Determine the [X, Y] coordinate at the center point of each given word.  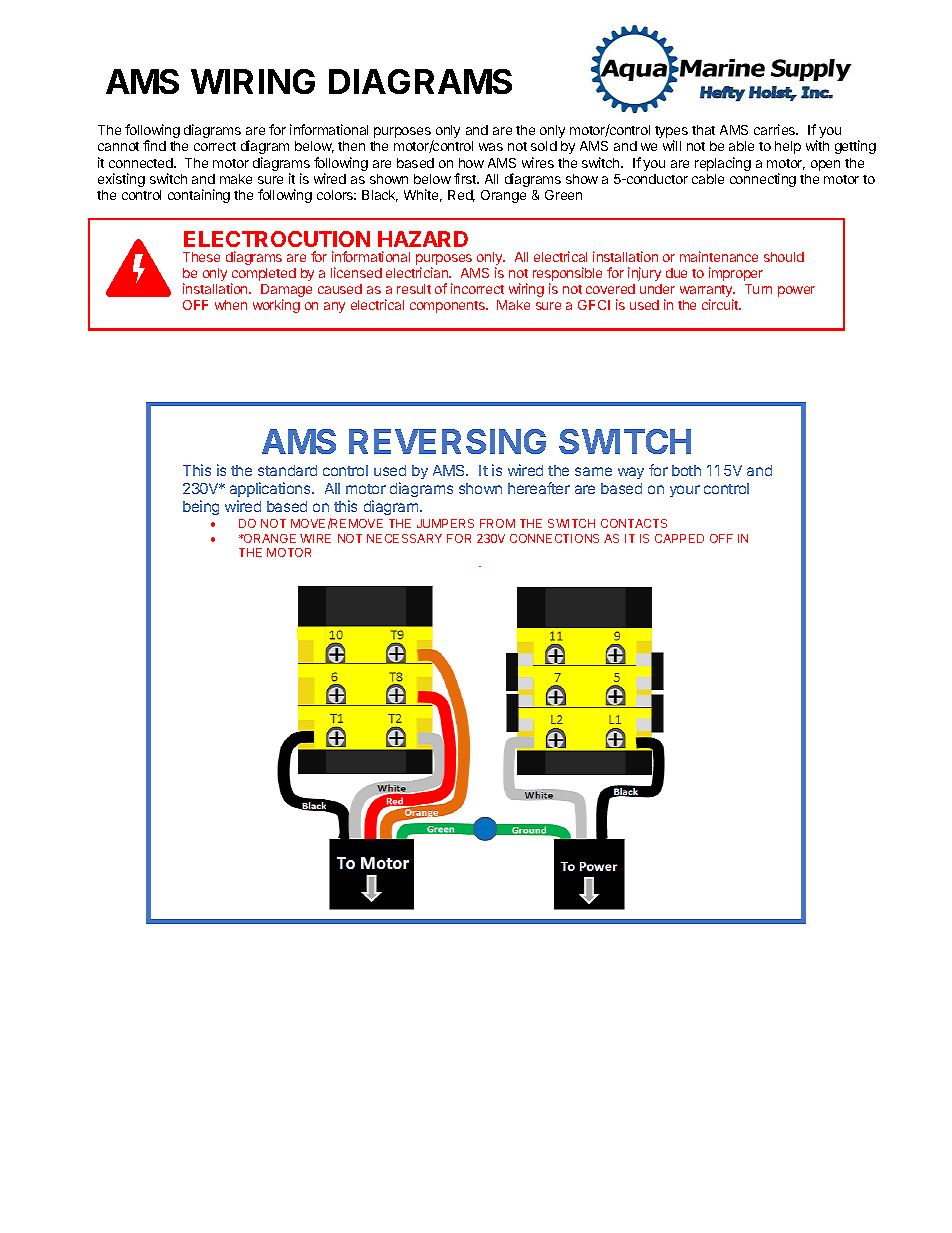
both [686, 470]
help [788, 147]
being [201, 507]
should [784, 257]
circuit [721, 304]
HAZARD [423, 239]
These [201, 257]
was [491, 147]
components [448, 307]
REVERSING [447, 441]
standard [287, 470]
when [231, 305]
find [154, 145]
